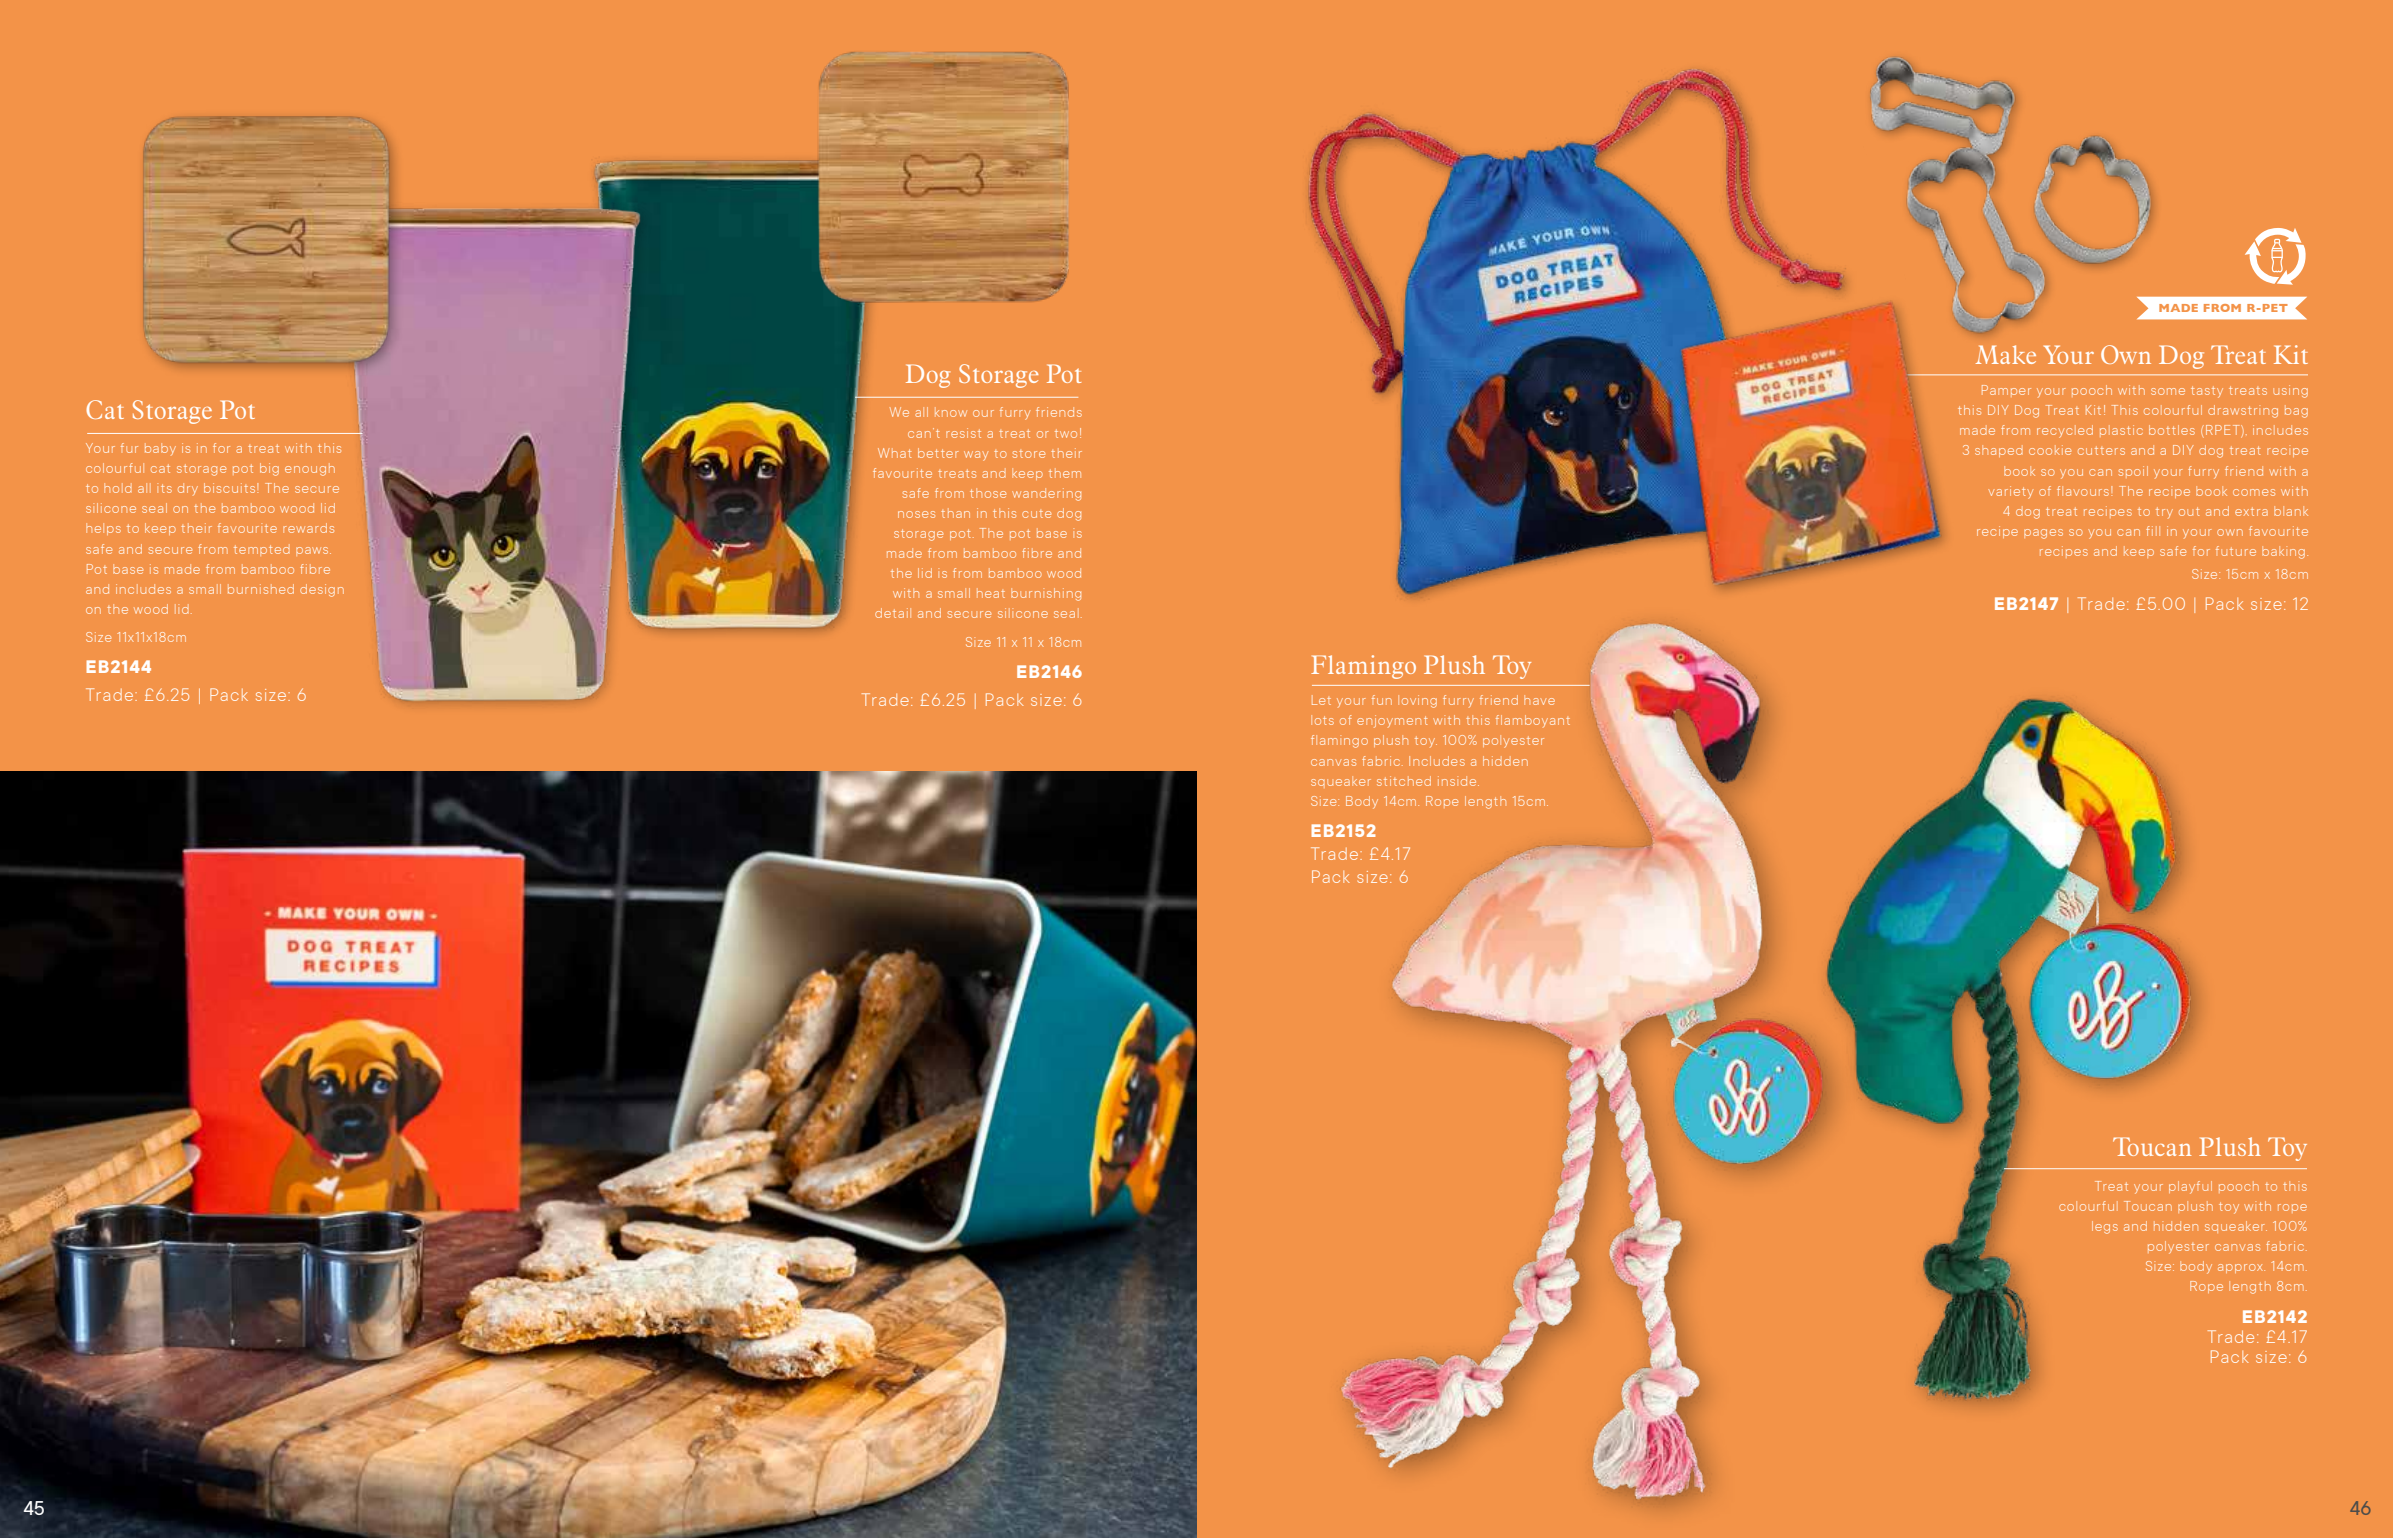 This screenshot has height=1538, width=2393. Describe the element at coordinates (2006, 390) in the screenshot. I see `Pamper` at that location.
